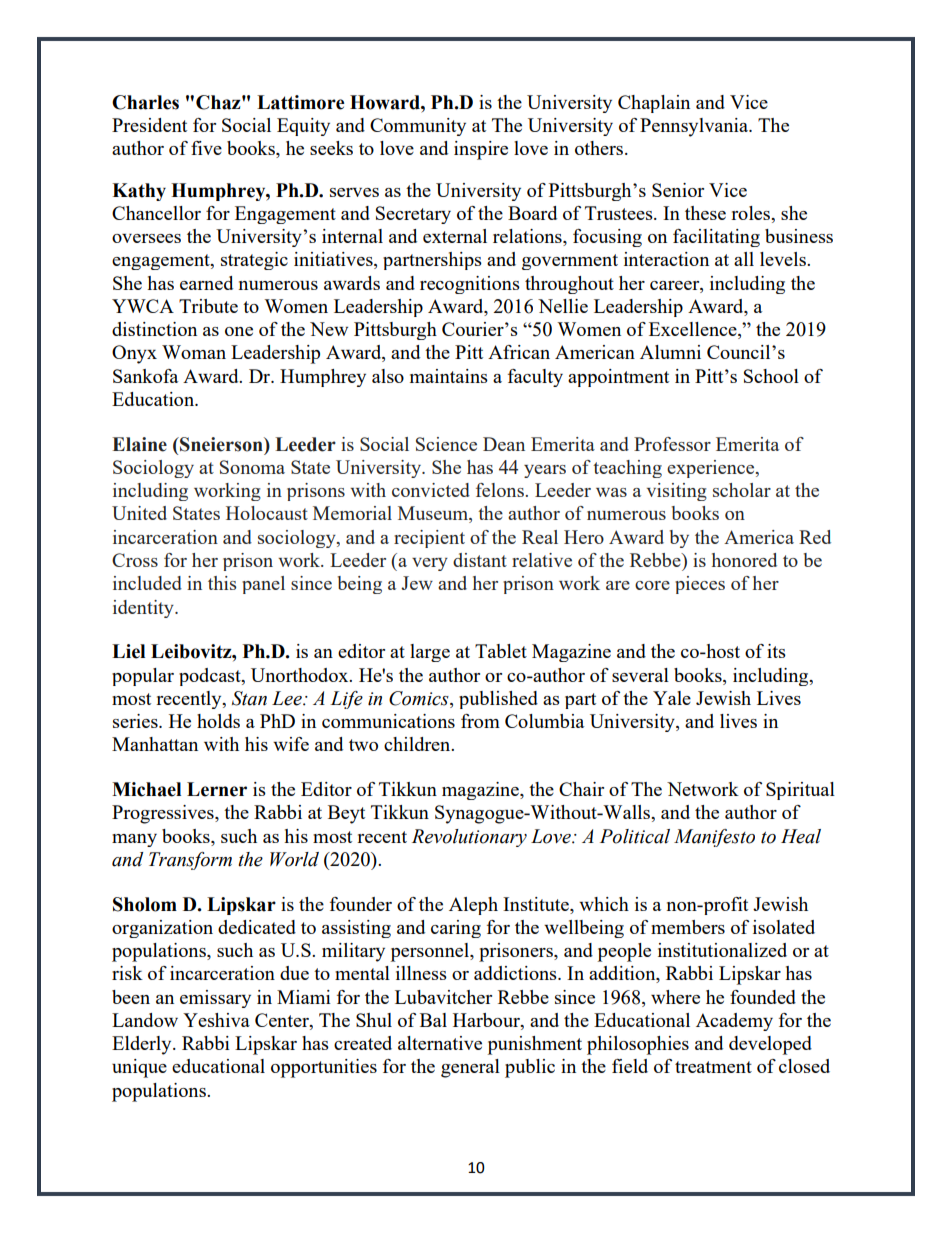 The width and height of the image is (952, 1233). I want to click on very, so click(430, 564).
